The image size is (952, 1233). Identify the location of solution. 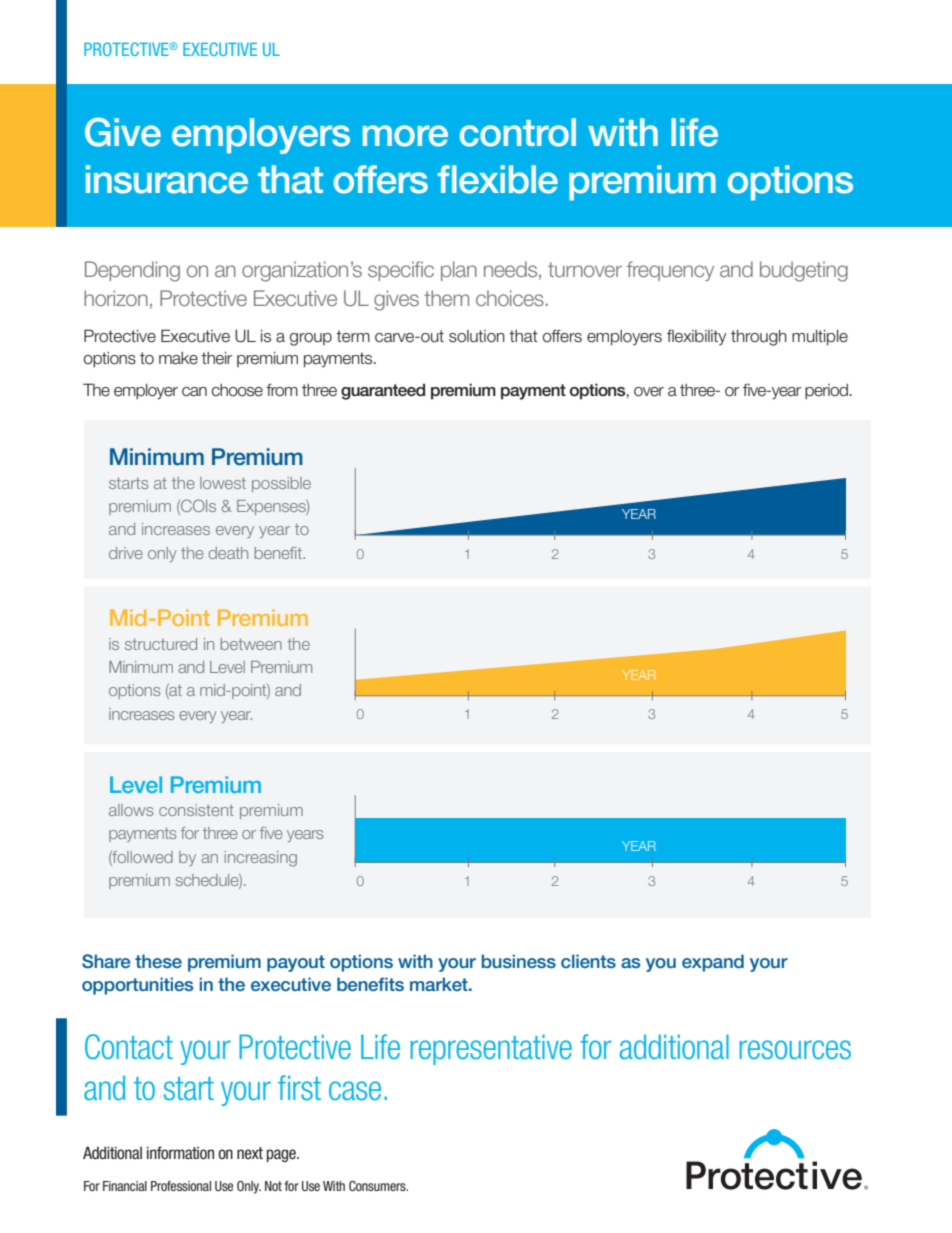
(477, 336).
